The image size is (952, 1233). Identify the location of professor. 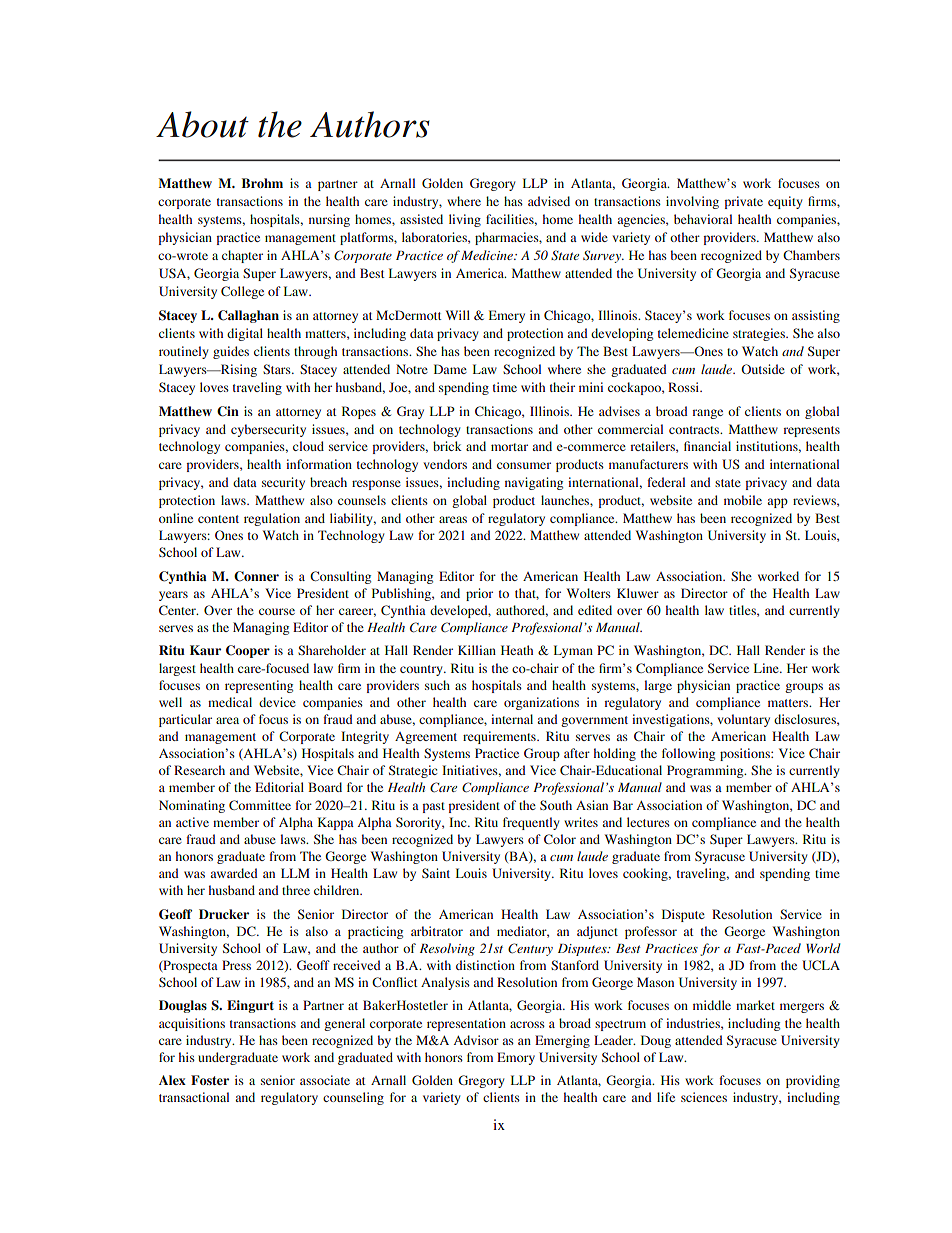
(651, 932).
